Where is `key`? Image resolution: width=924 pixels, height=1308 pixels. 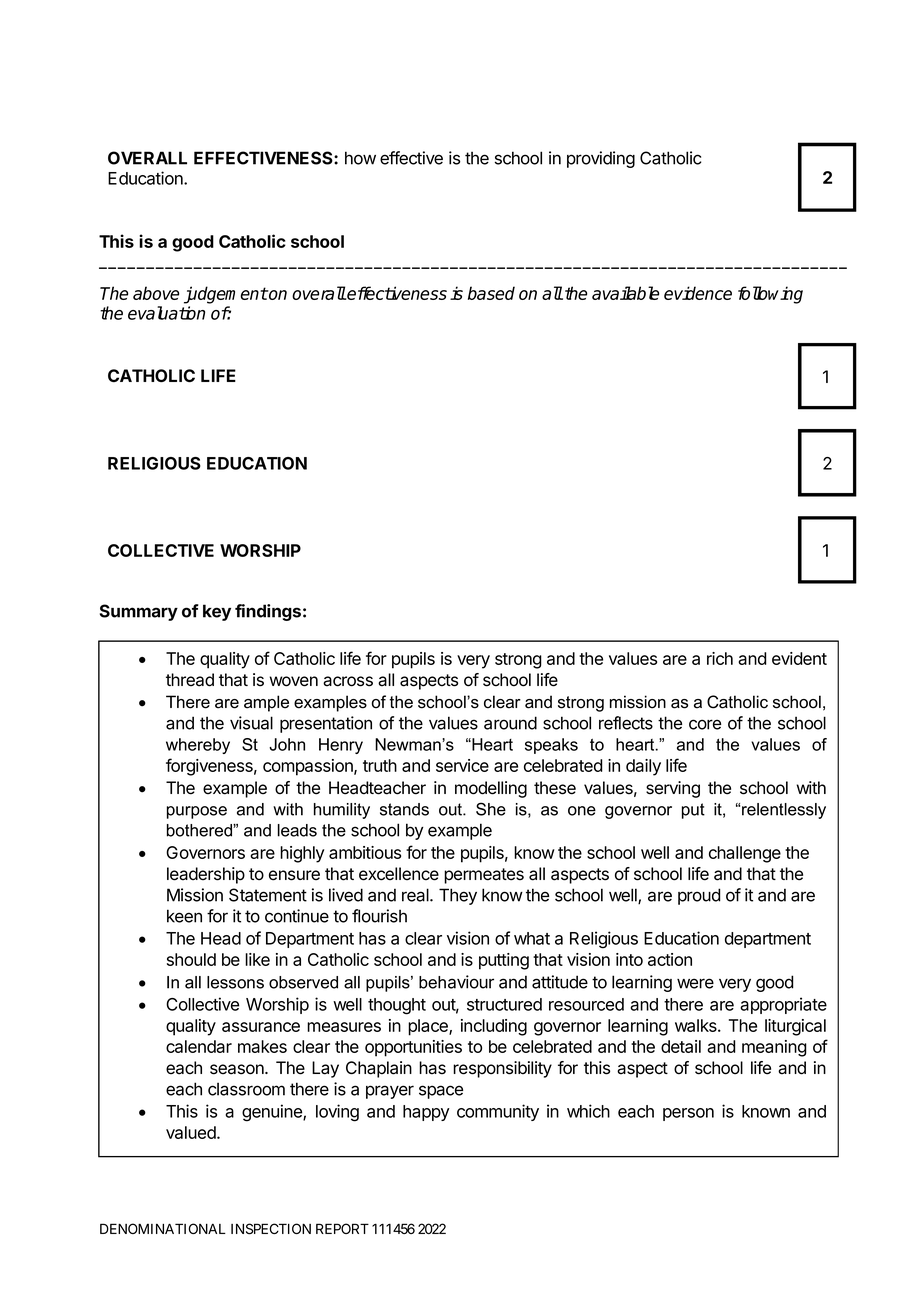
key is located at coordinates (217, 612).
